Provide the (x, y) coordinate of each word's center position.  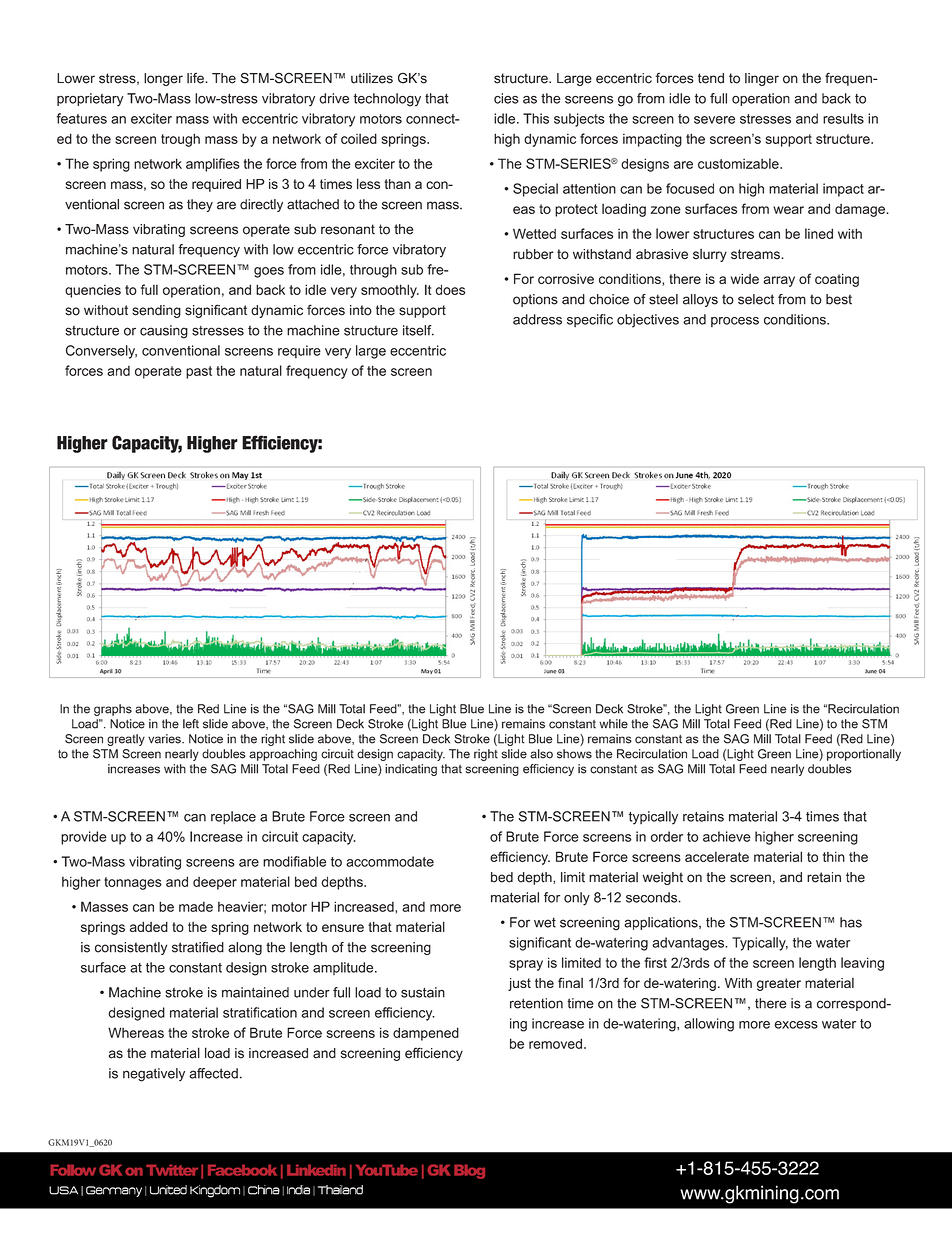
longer (163, 79)
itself (418, 330)
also (541, 754)
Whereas (136, 1032)
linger (762, 79)
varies (166, 739)
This (536, 118)
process (735, 322)
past (199, 372)
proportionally (864, 755)
